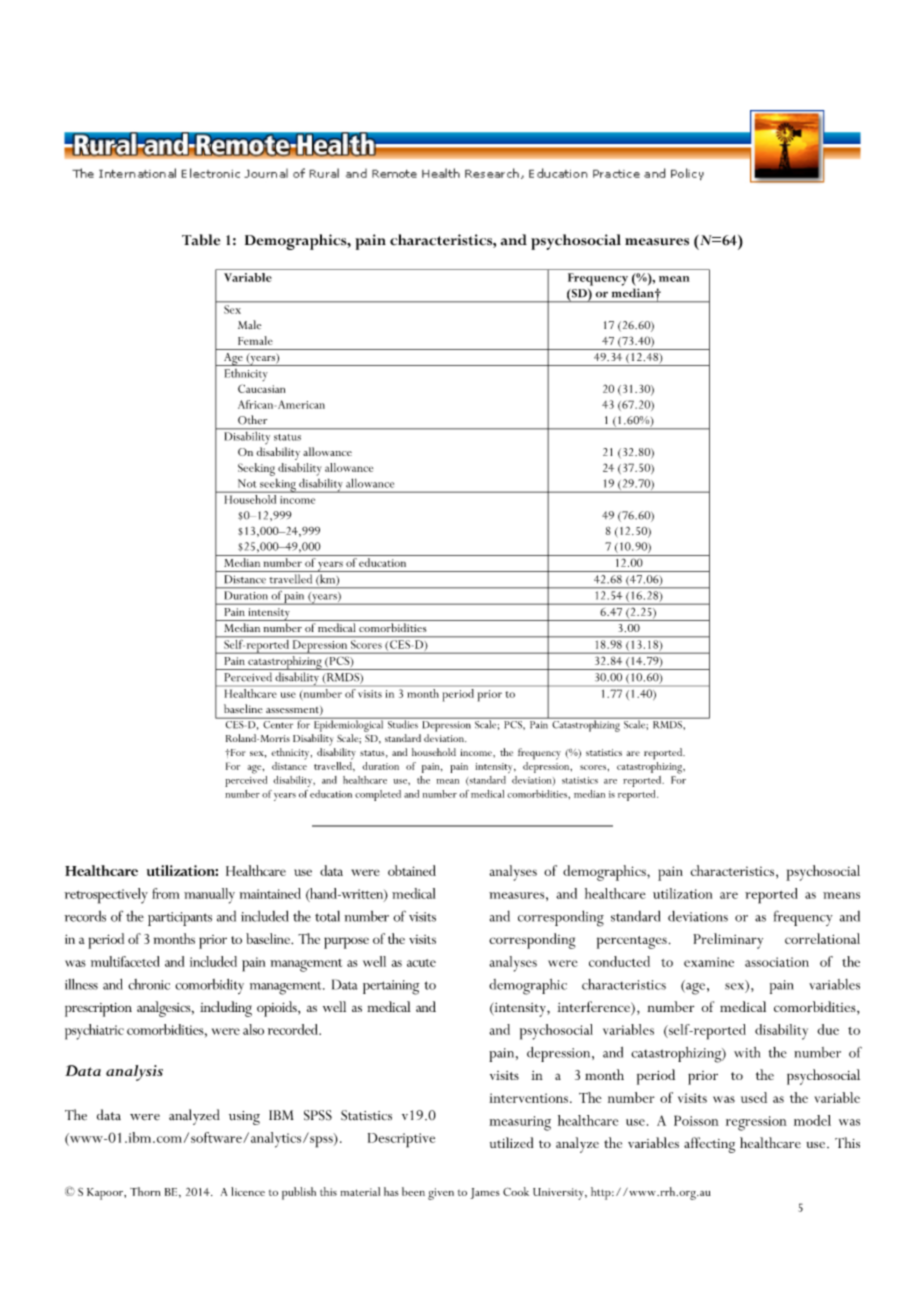 This screenshot has width=924, height=1308. Describe the element at coordinates (278, 724) in the screenshot. I see `Center` at that location.
